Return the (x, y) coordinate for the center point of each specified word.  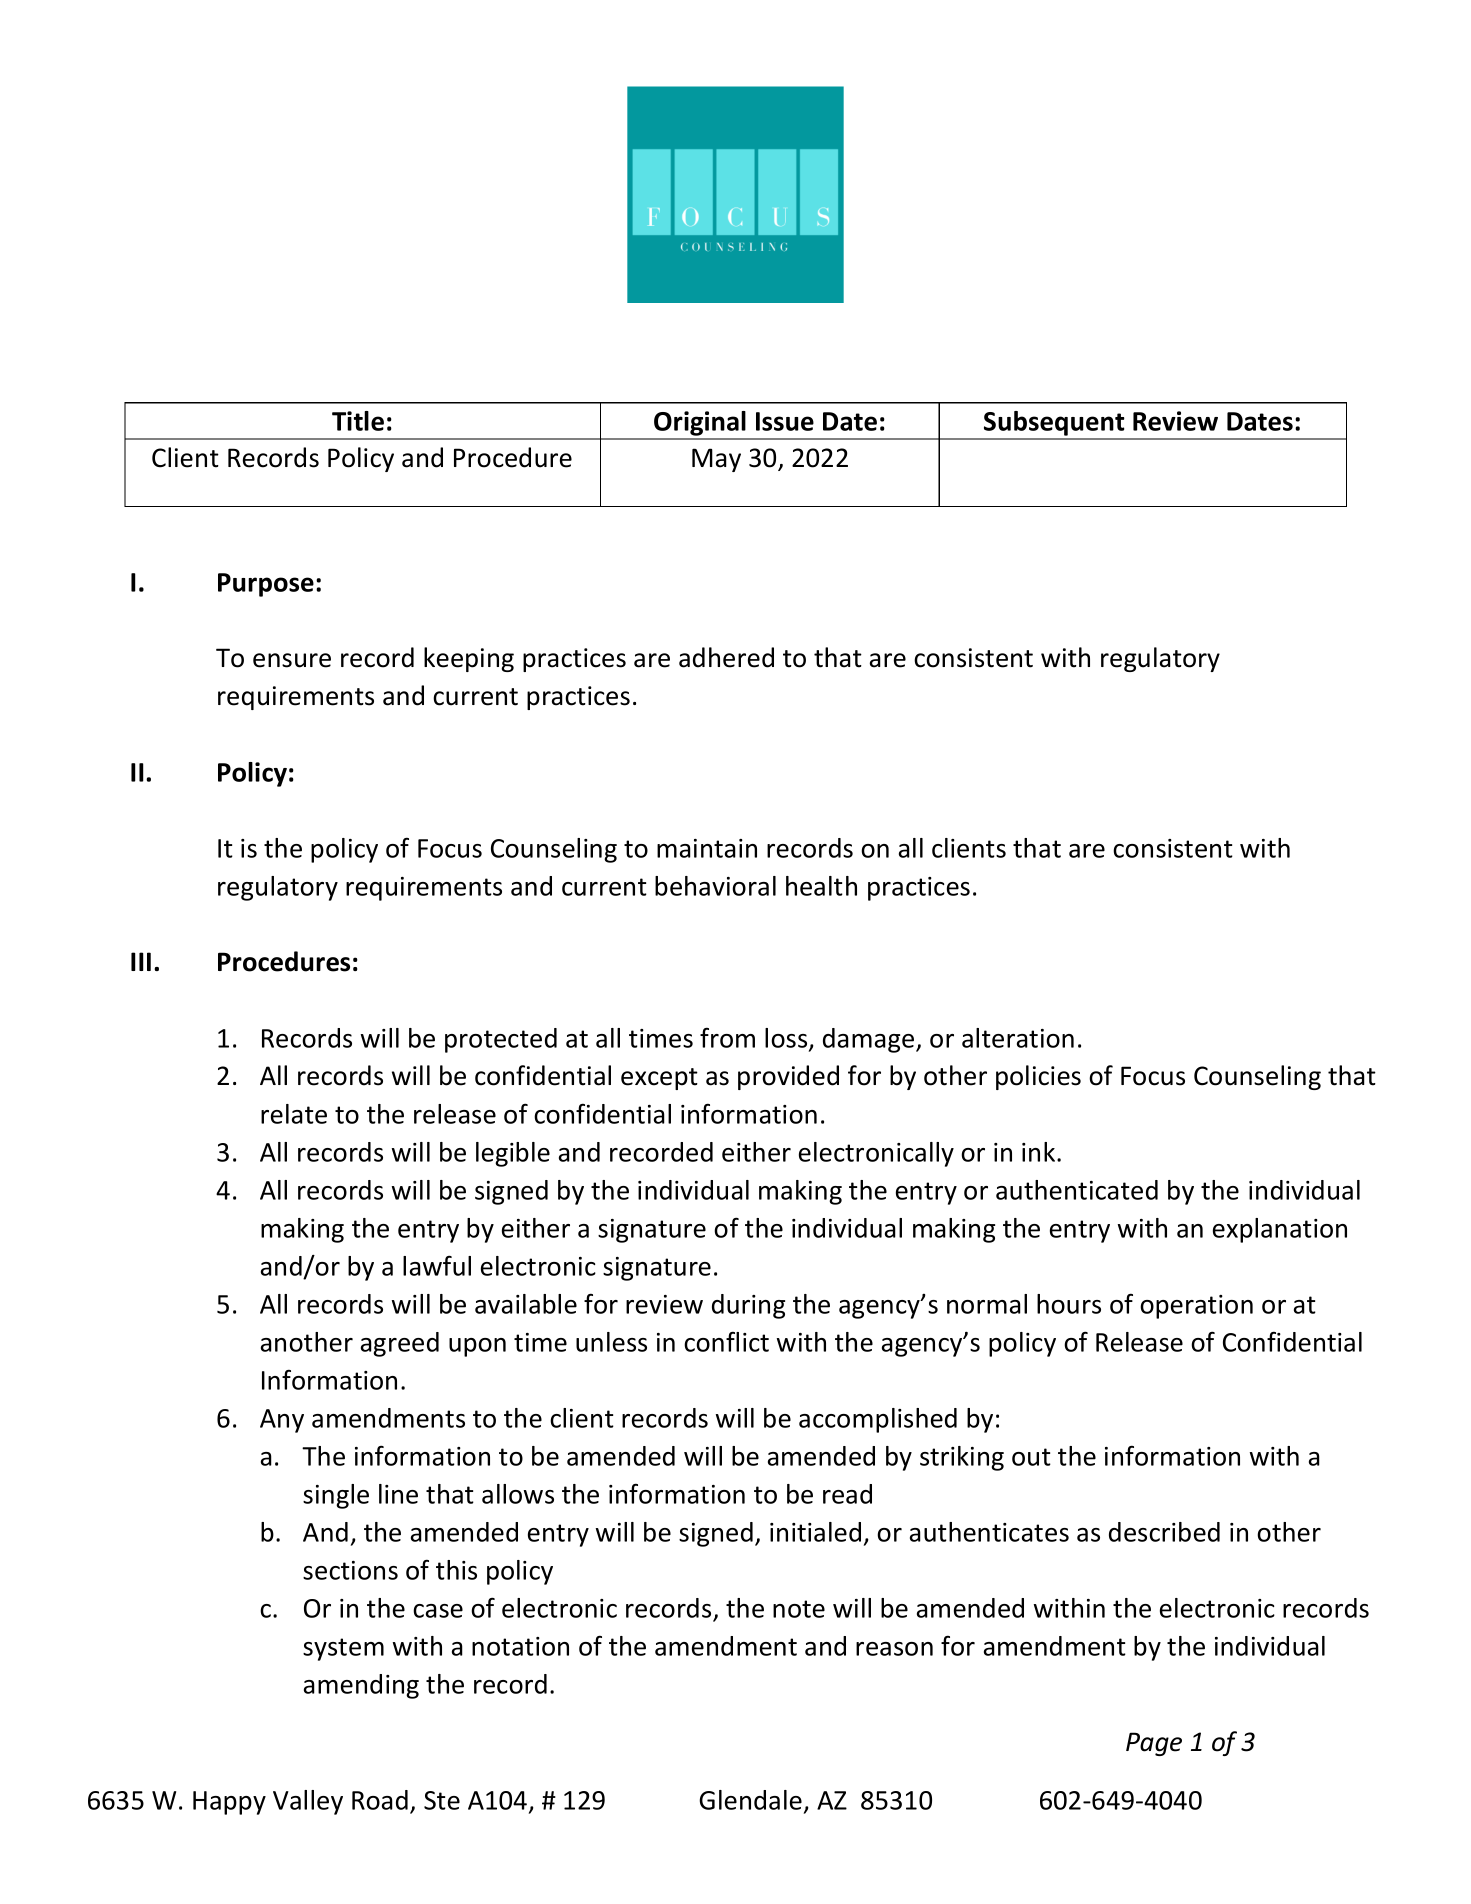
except (659, 1079)
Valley (308, 1802)
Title (358, 421)
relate (294, 1114)
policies (1038, 1077)
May (716, 460)
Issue (785, 421)
